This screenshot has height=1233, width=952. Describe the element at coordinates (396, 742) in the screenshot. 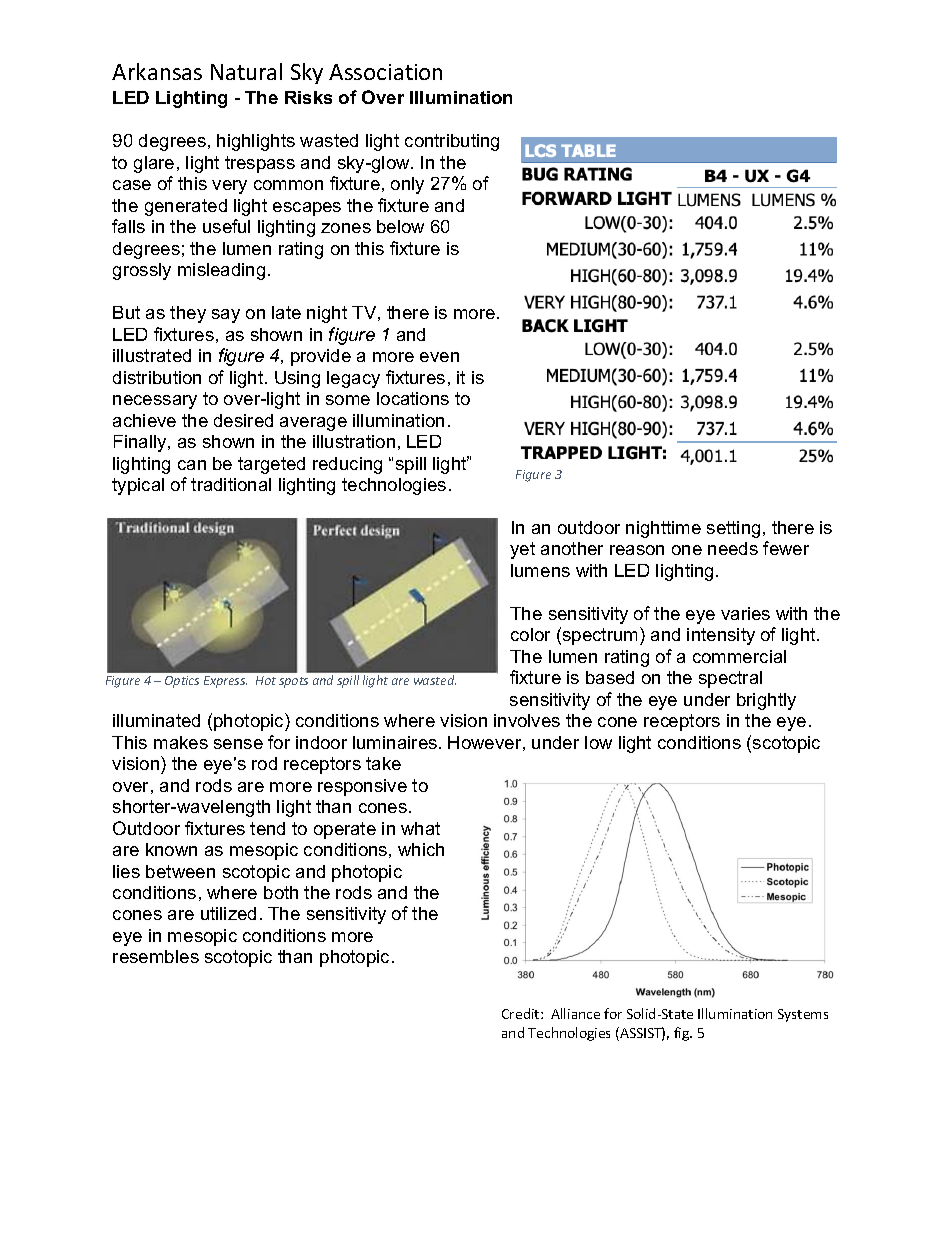

I see `luminaires` at that location.
